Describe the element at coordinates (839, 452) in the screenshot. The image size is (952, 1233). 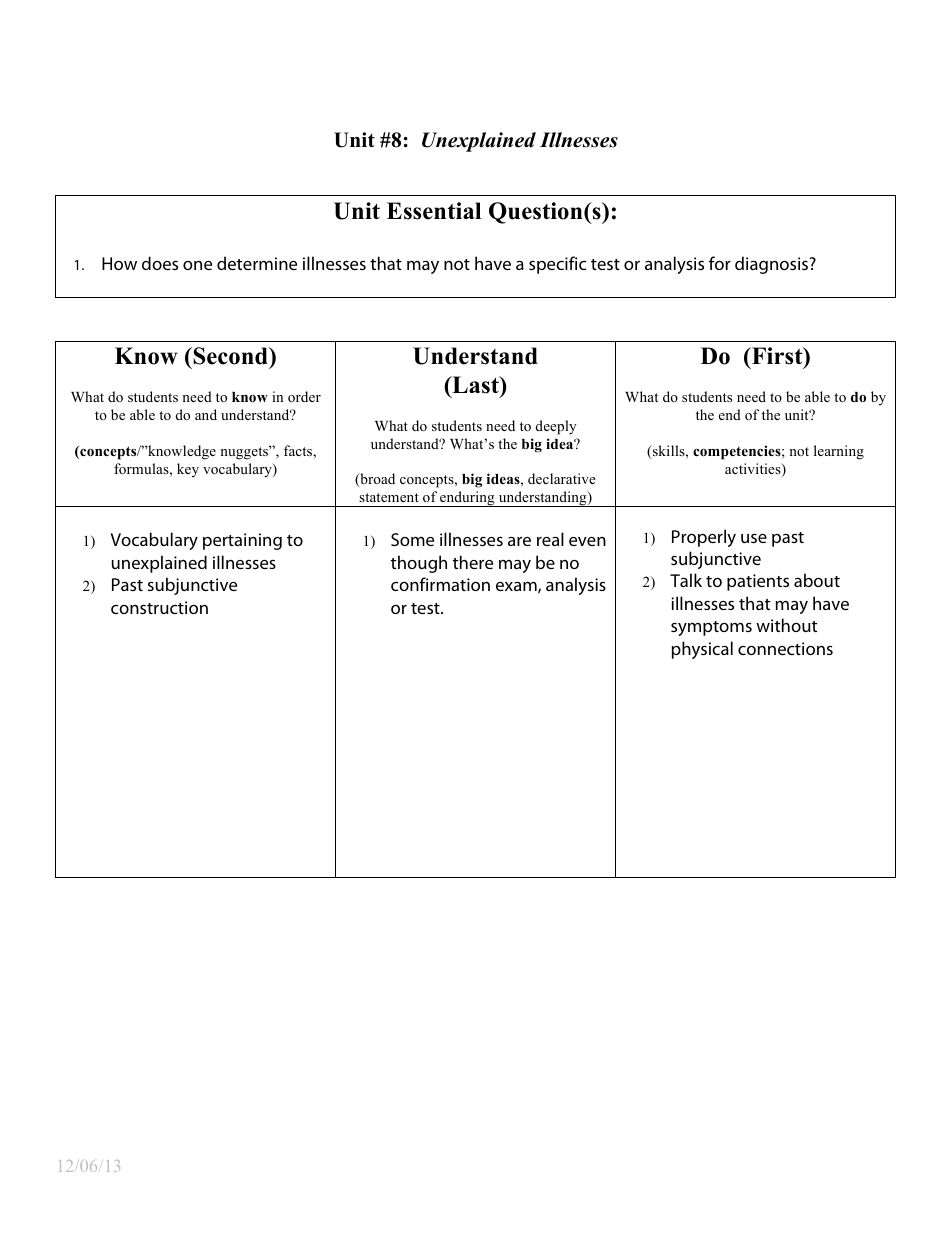
I see `learning` at that location.
